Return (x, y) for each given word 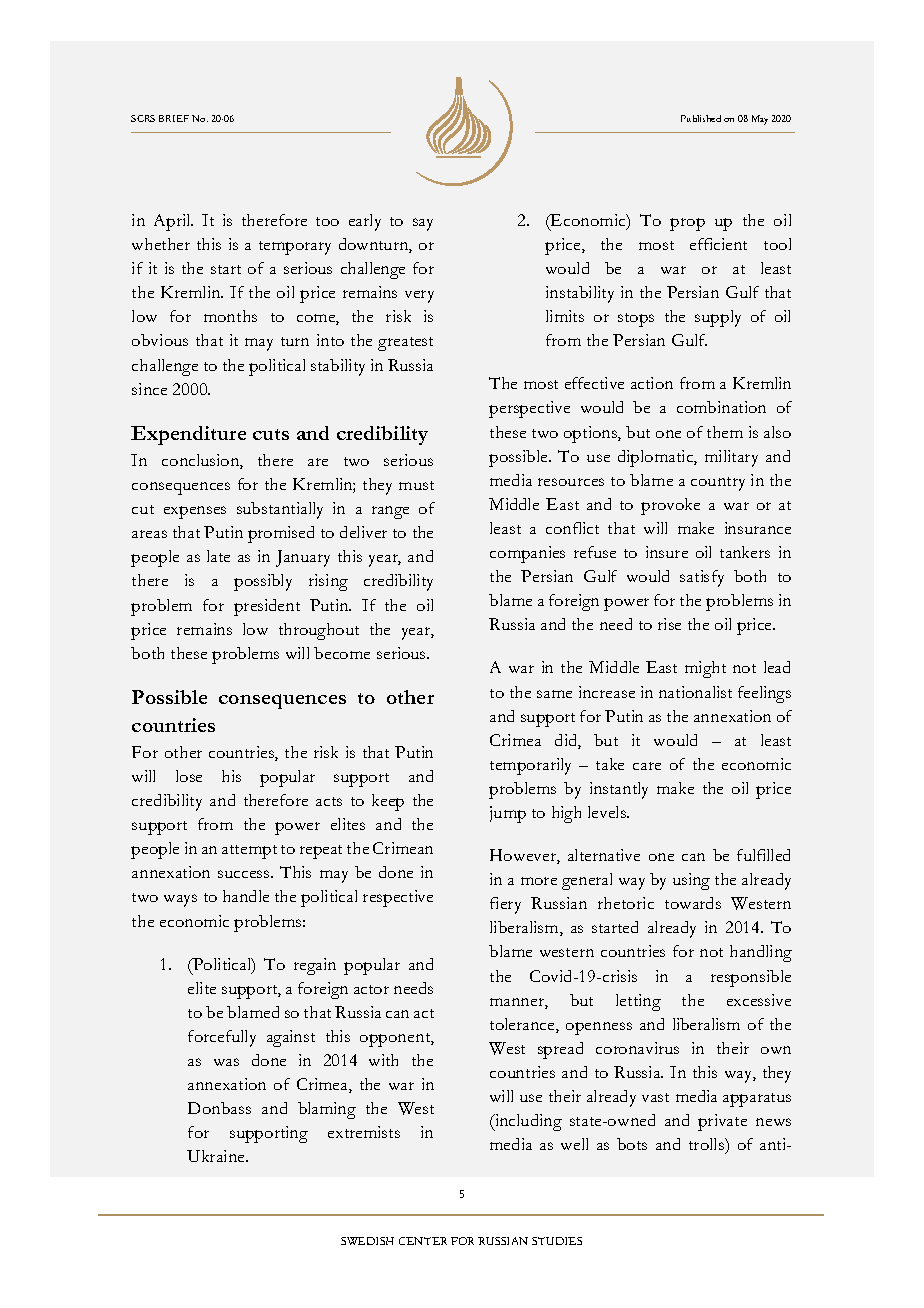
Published (701, 118)
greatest (405, 344)
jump (508, 814)
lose (189, 776)
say (423, 224)
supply (718, 318)
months (230, 316)
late (218, 556)
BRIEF (174, 118)
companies (527, 554)
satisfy (702, 578)
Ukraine (217, 1156)
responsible (751, 978)
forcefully (222, 1038)
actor (371, 989)
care (647, 766)
